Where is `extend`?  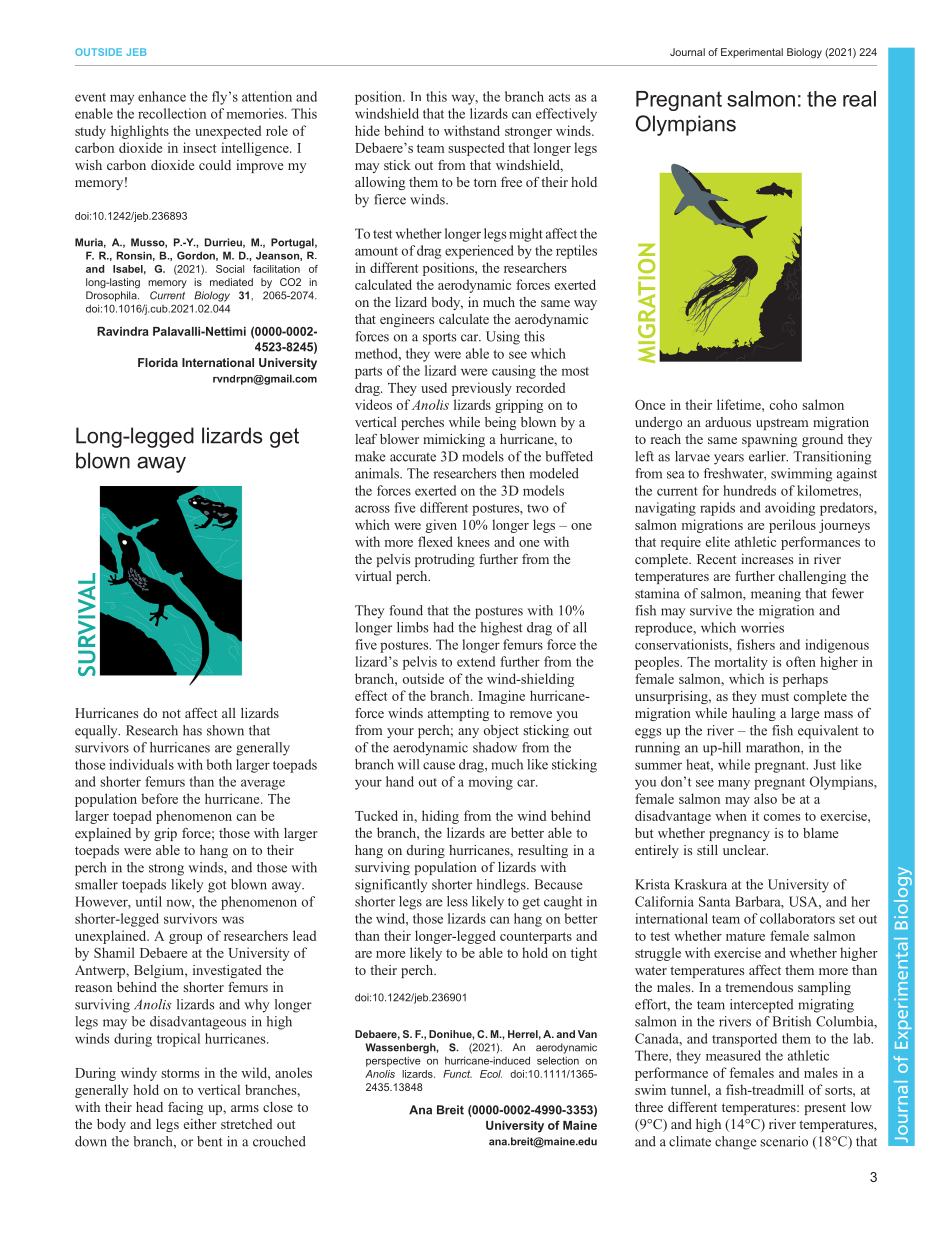 extend is located at coordinates (476, 661).
